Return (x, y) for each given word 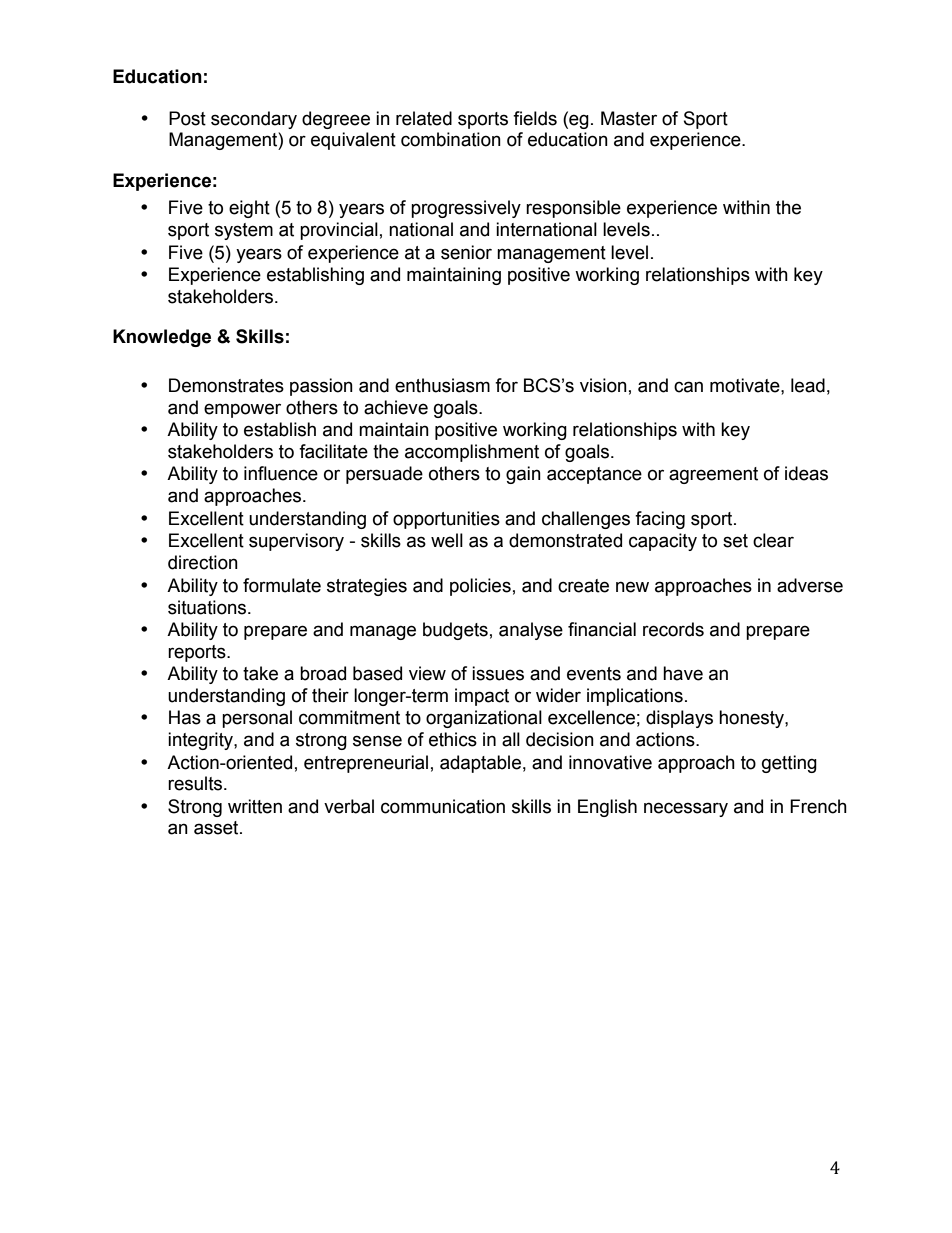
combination (451, 139)
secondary (254, 120)
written (255, 806)
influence (281, 473)
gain (523, 475)
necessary (686, 809)
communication (443, 806)
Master (629, 118)
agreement (713, 475)
